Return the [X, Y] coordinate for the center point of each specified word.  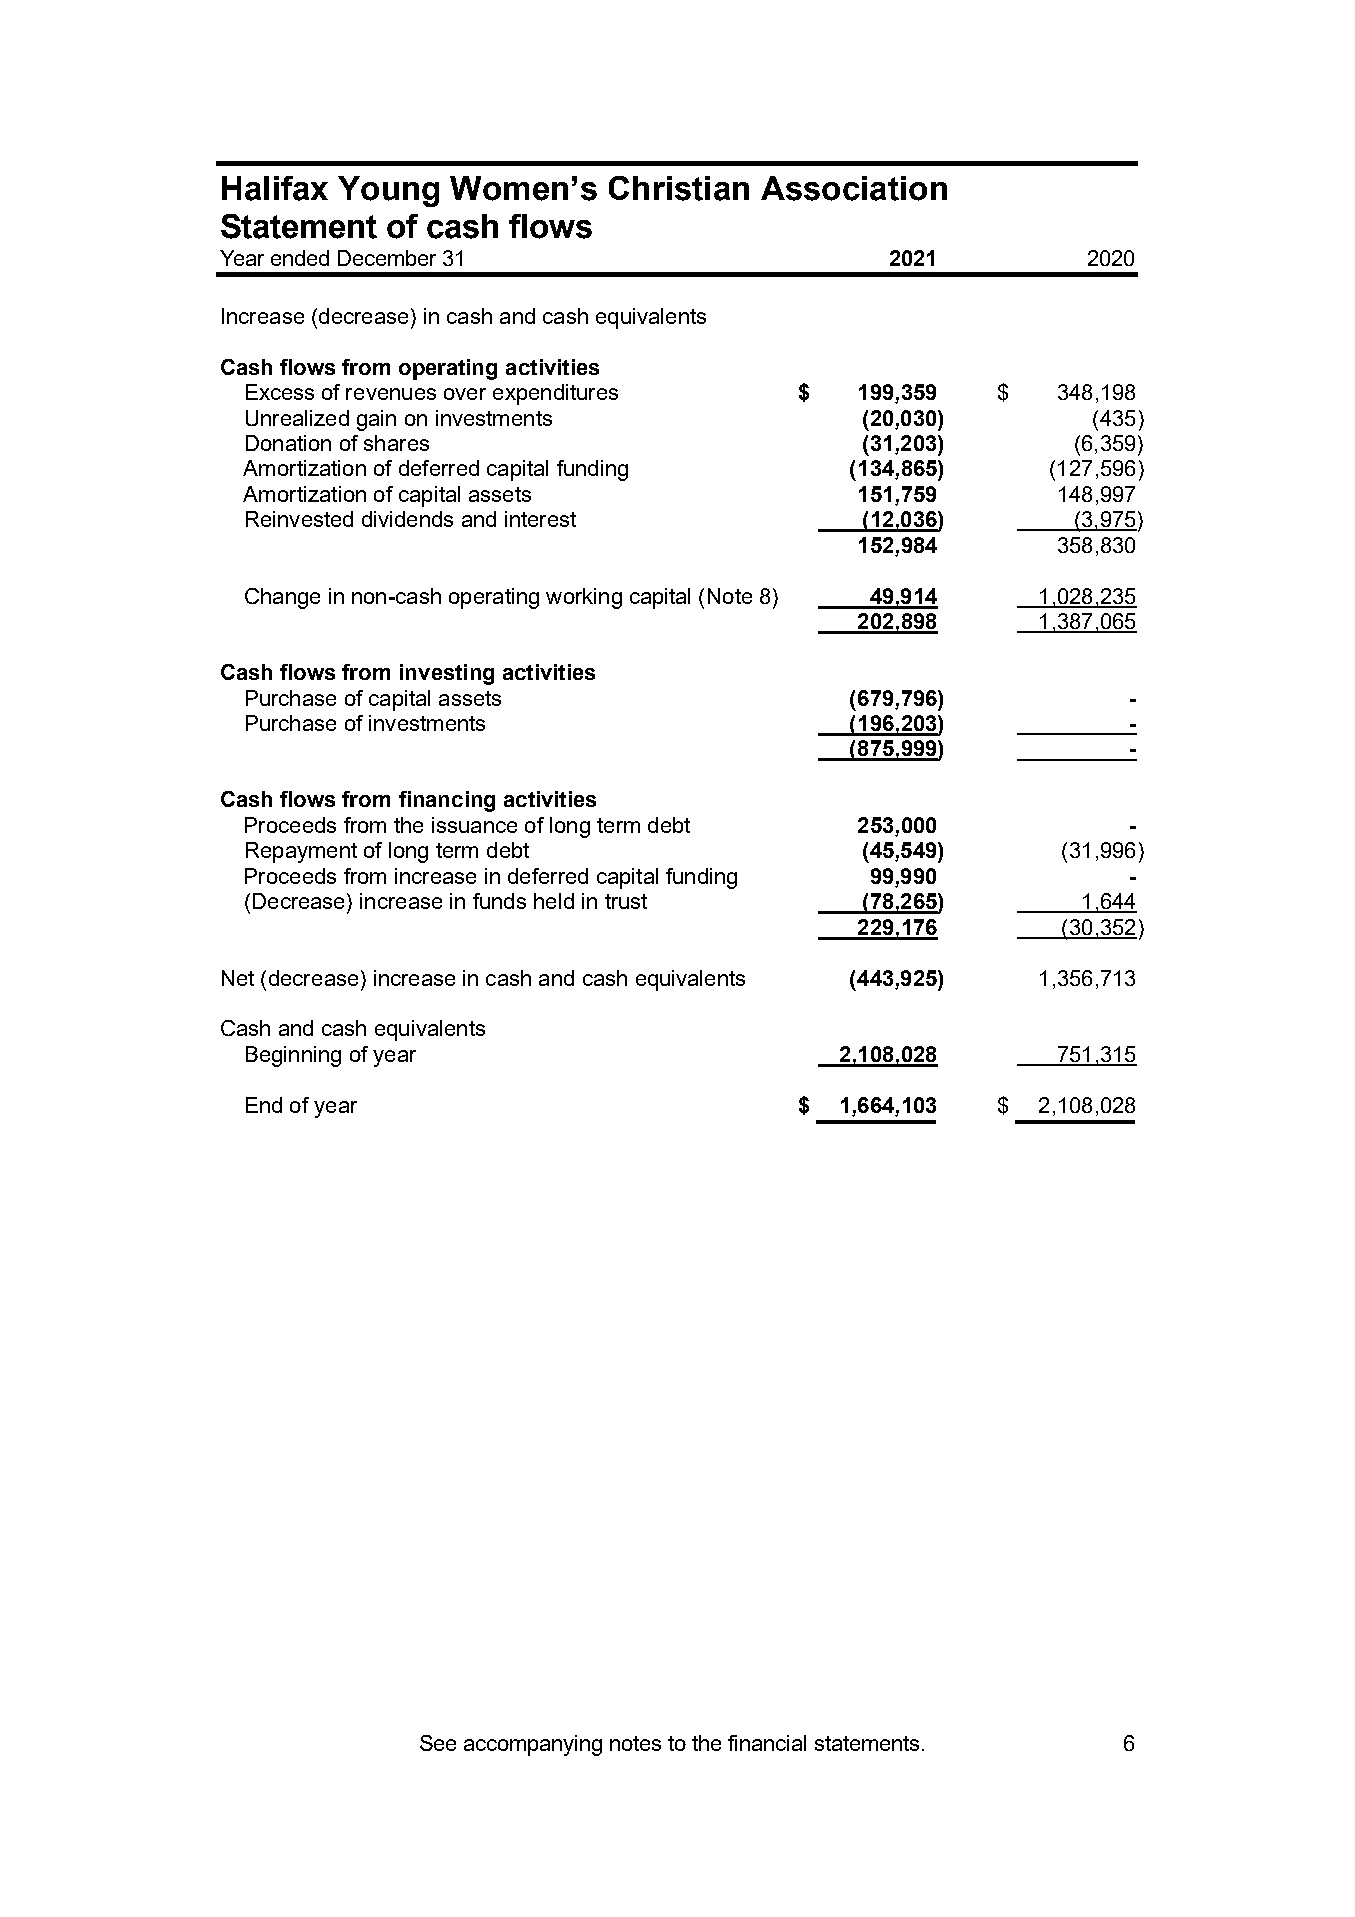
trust [626, 901]
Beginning [293, 1056]
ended [300, 258]
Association [854, 188]
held [554, 901]
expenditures [555, 394]
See [438, 1743]
